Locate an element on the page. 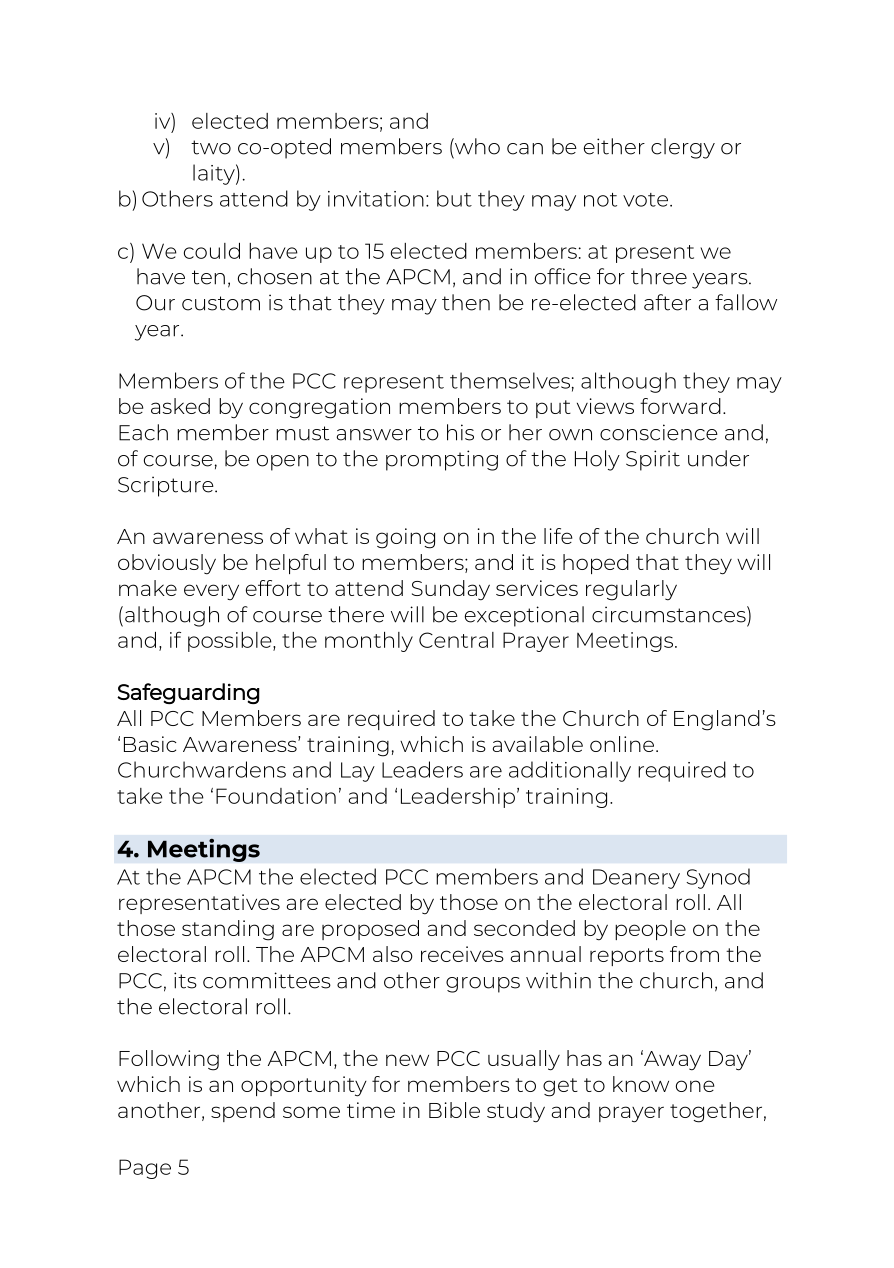 This document has height=1268, width=894. Central is located at coordinates (456, 640).
